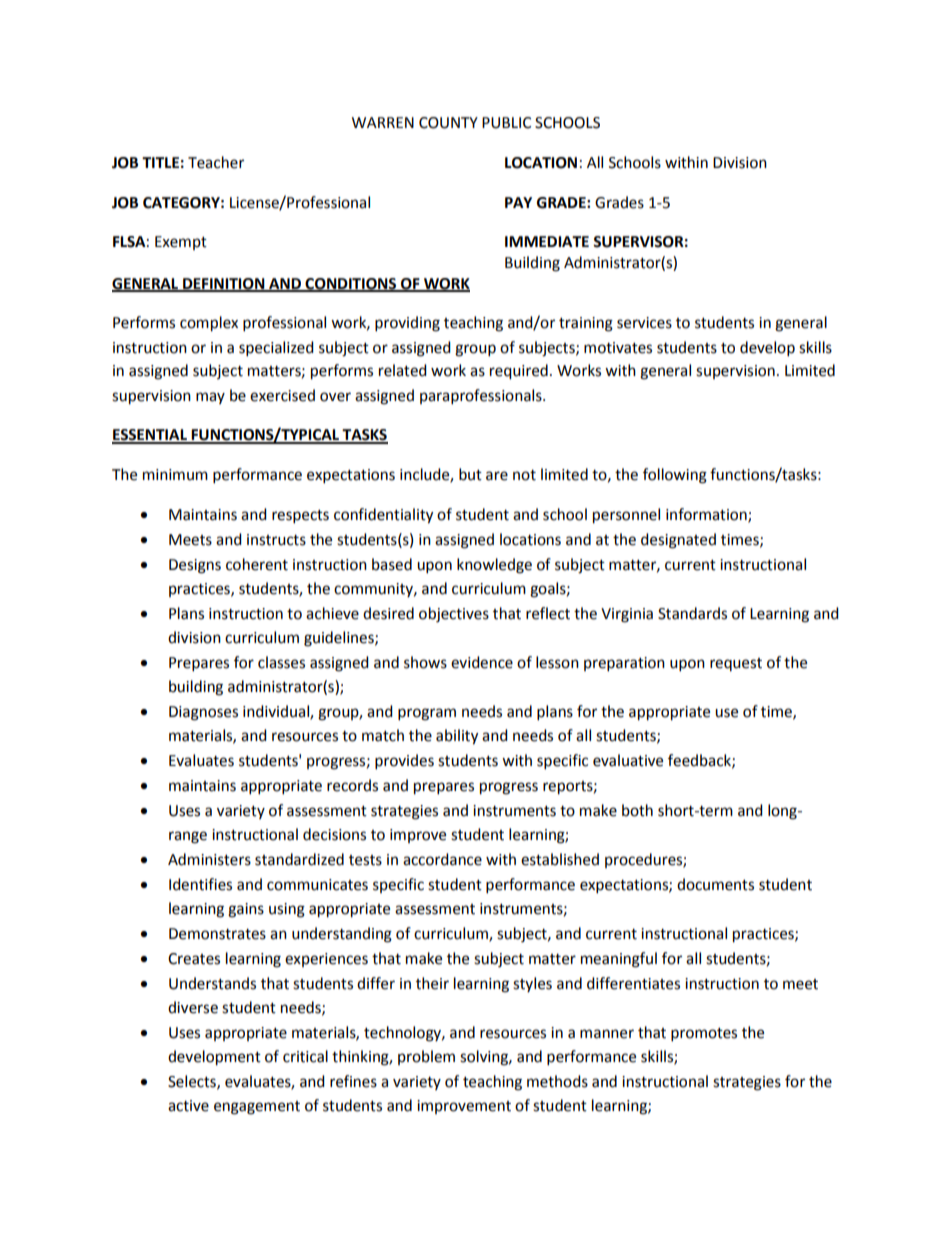  I want to click on COUNTY, so click(448, 123).
